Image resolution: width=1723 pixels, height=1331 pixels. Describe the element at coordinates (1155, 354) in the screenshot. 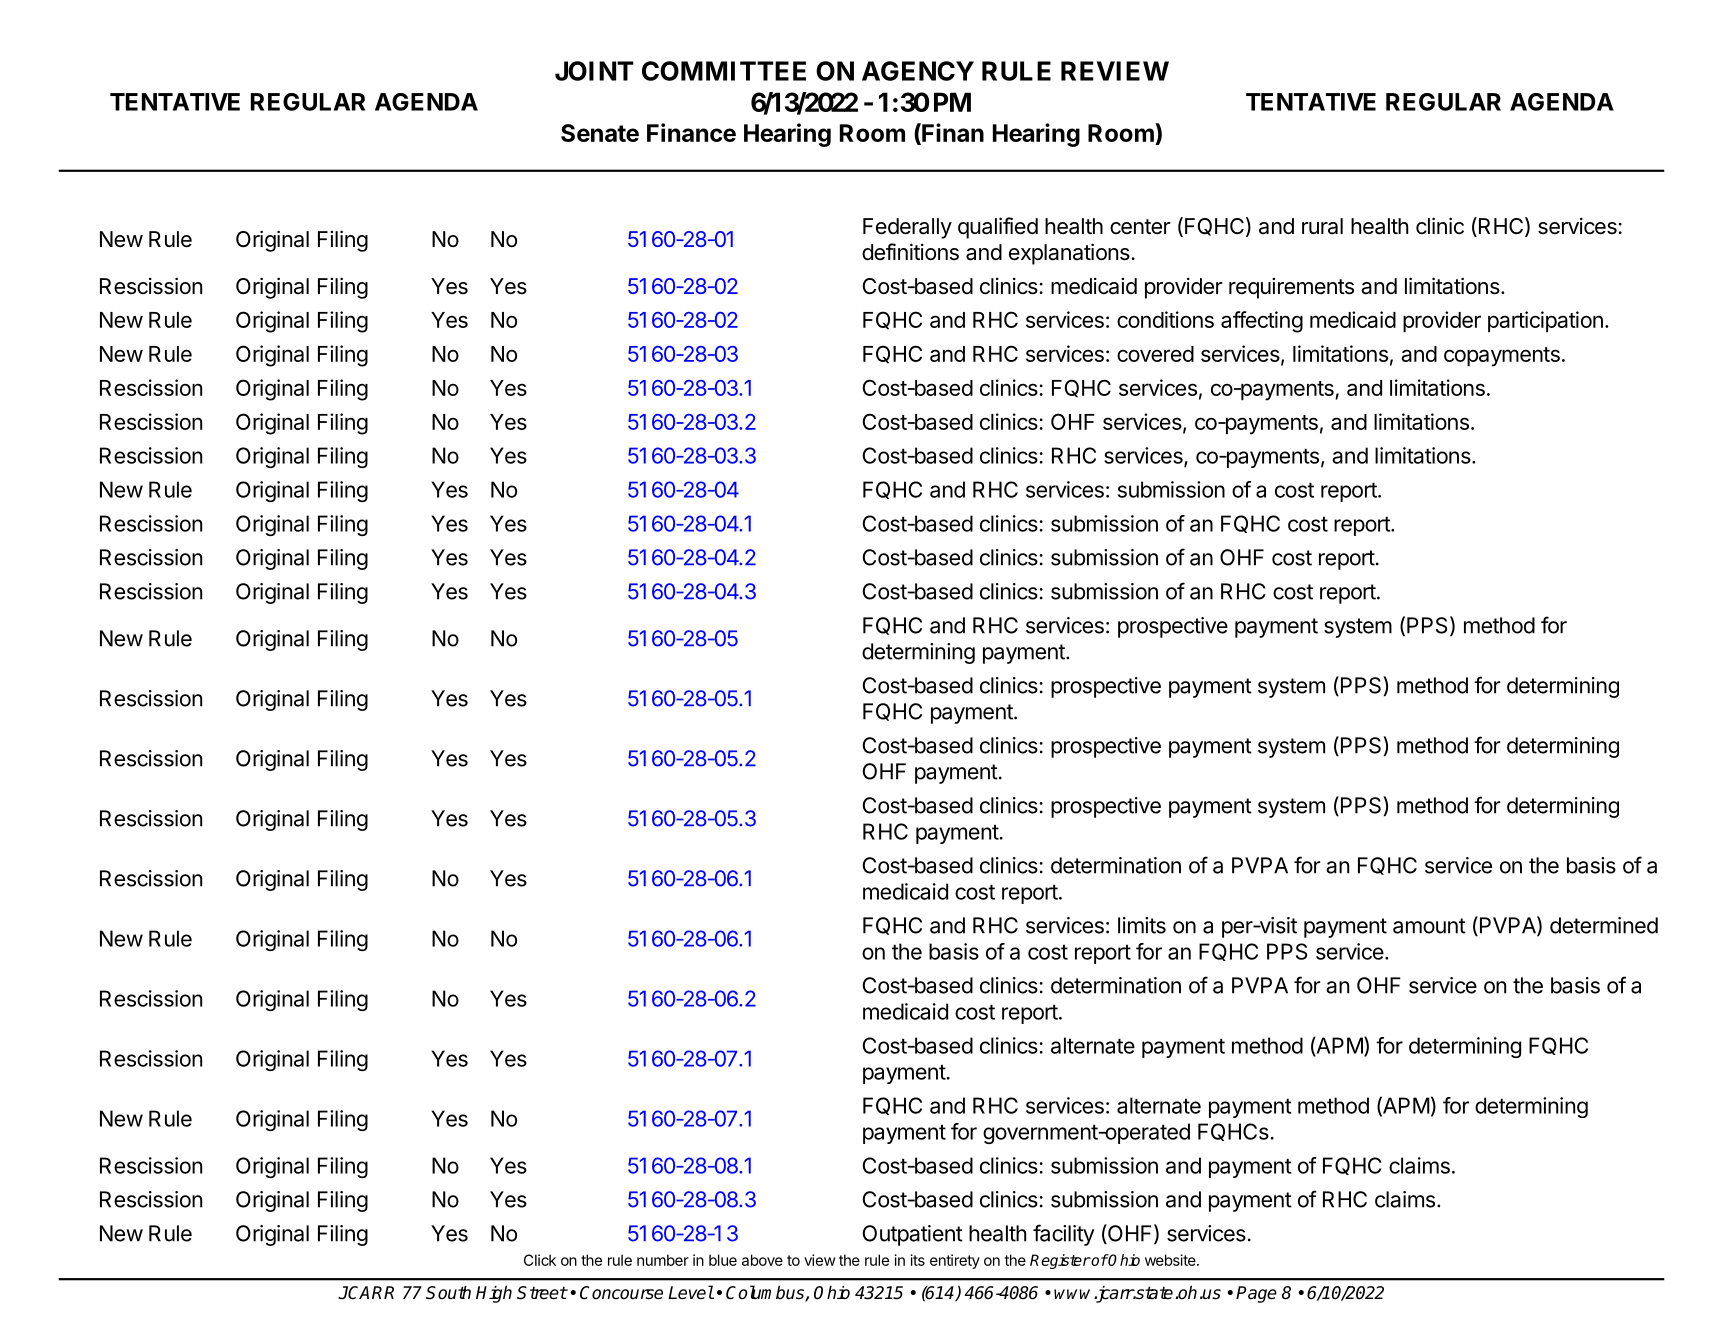

I see `covered` at that location.
